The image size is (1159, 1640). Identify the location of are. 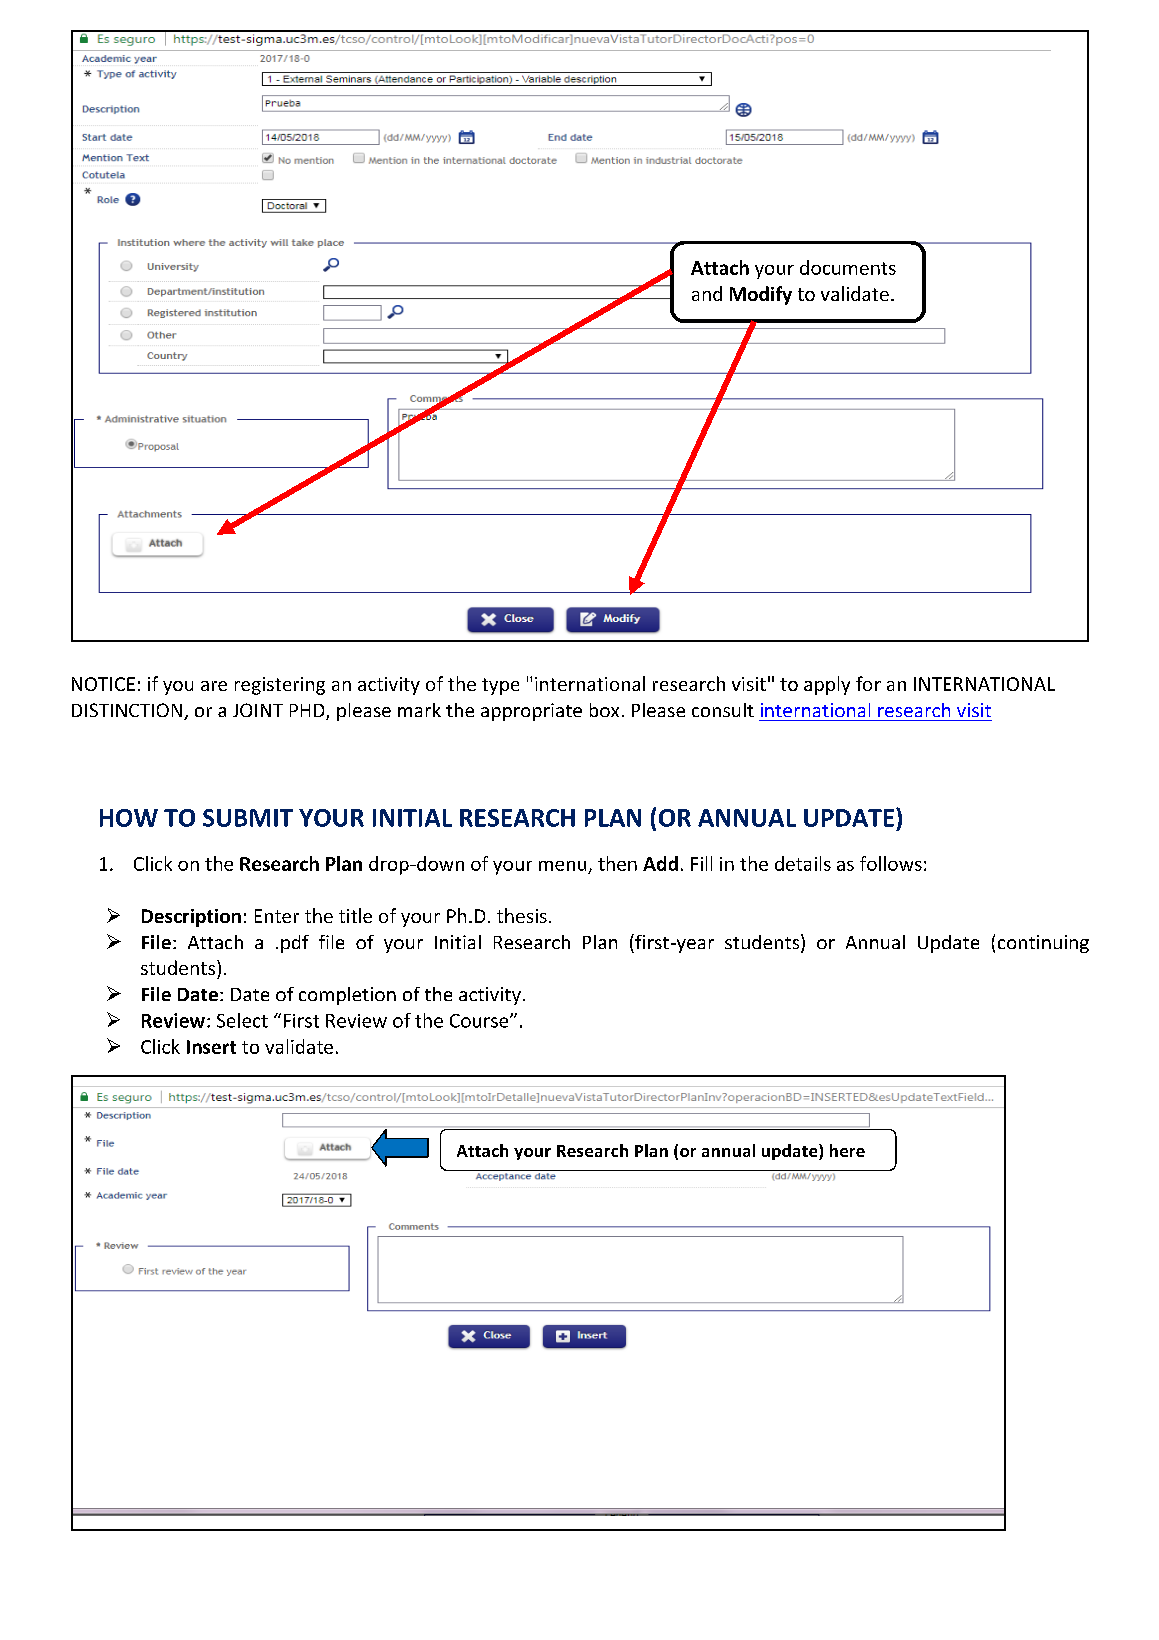
(214, 686).
